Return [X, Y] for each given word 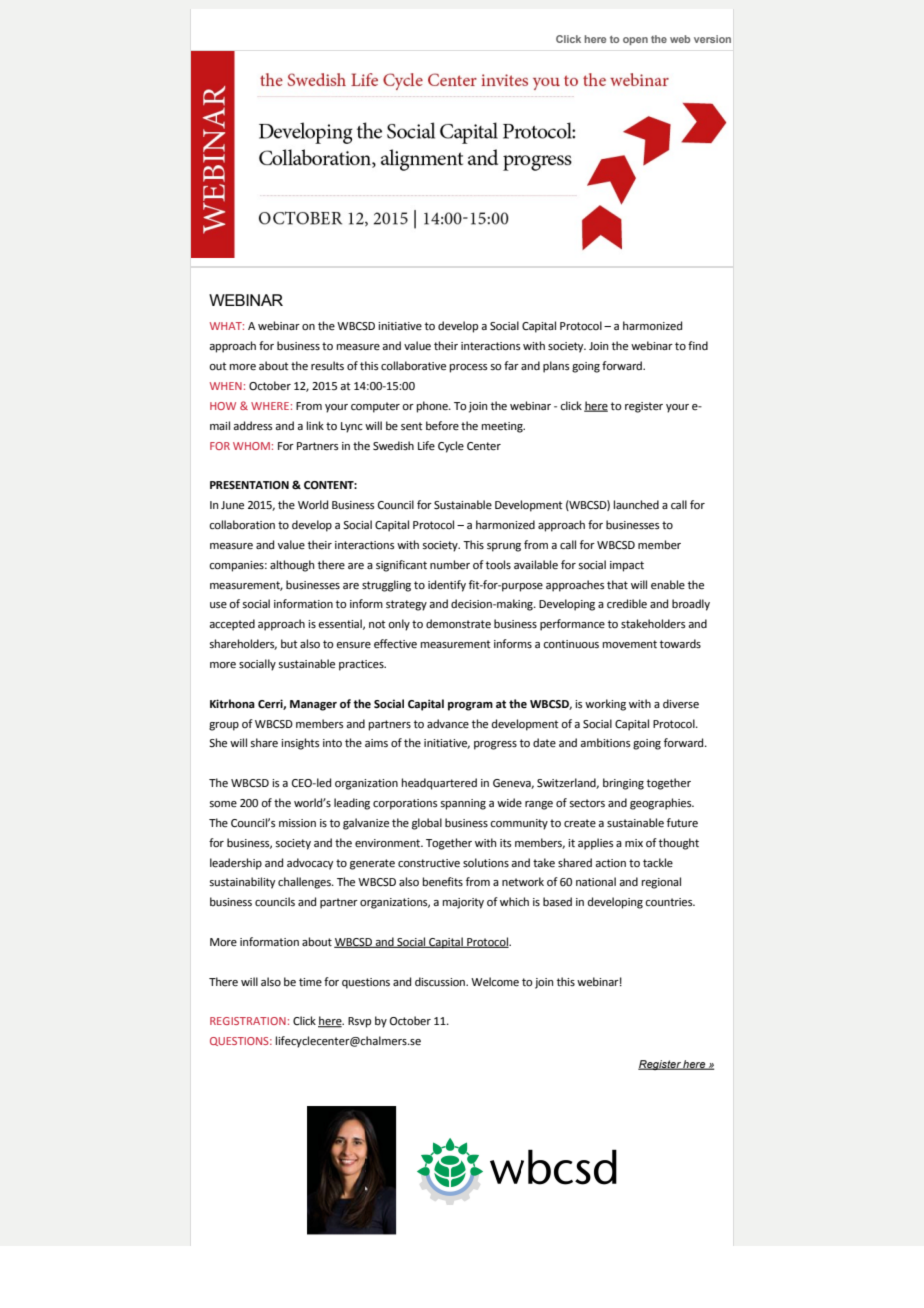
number [450, 565]
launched [636, 505]
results [327, 366]
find [698, 345]
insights [300, 744]
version [712, 39]
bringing [623, 784]
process [468, 368]
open [635, 41]
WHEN [226, 386]
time [310, 982]
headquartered [439, 784]
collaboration [242, 525]
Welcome [495, 982]
